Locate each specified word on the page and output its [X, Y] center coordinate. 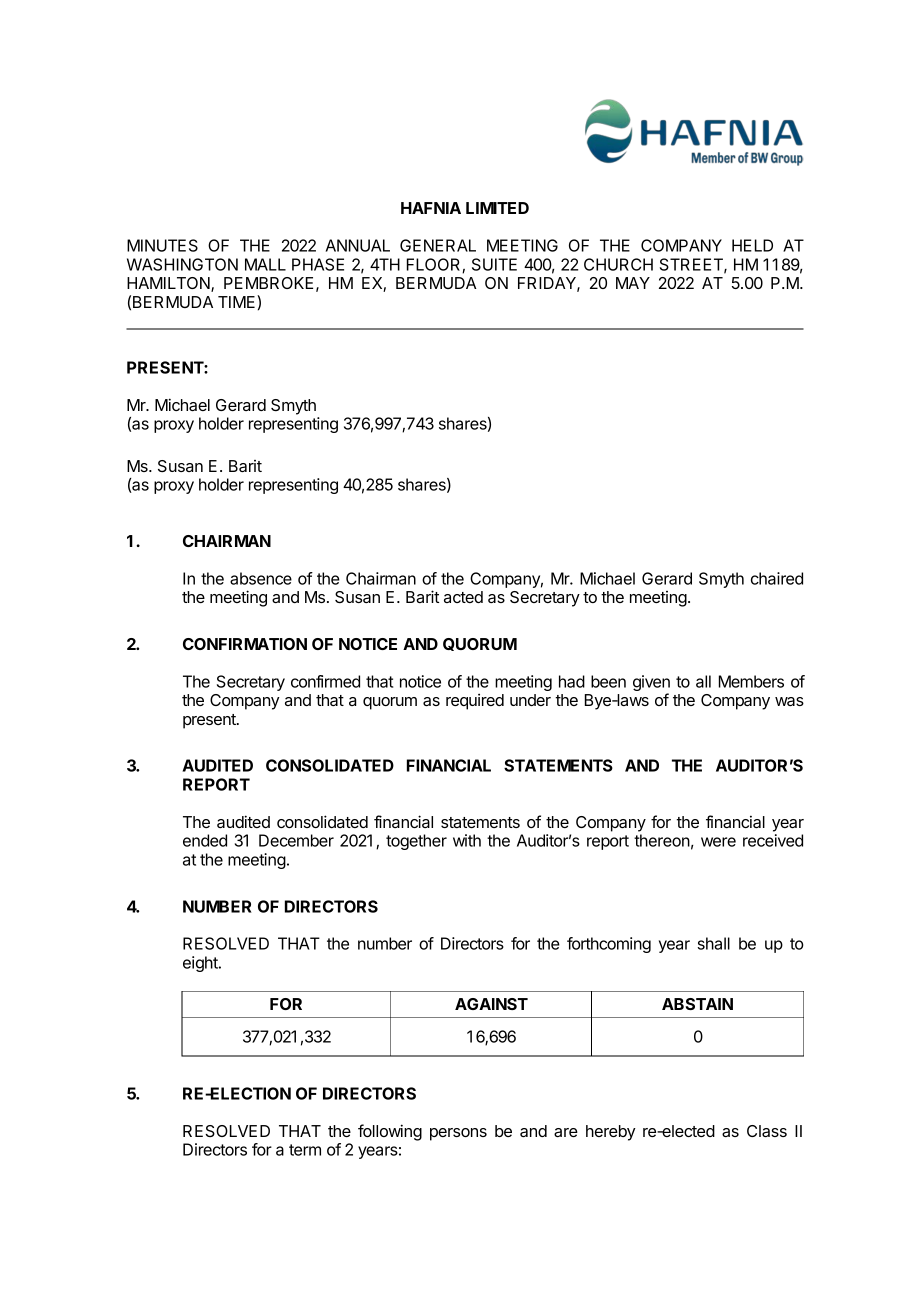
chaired [777, 578]
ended [205, 840]
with [467, 840]
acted [463, 597]
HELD [752, 245]
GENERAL [438, 245]
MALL [265, 264]
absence [261, 578]
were [718, 842]
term [305, 1150]
